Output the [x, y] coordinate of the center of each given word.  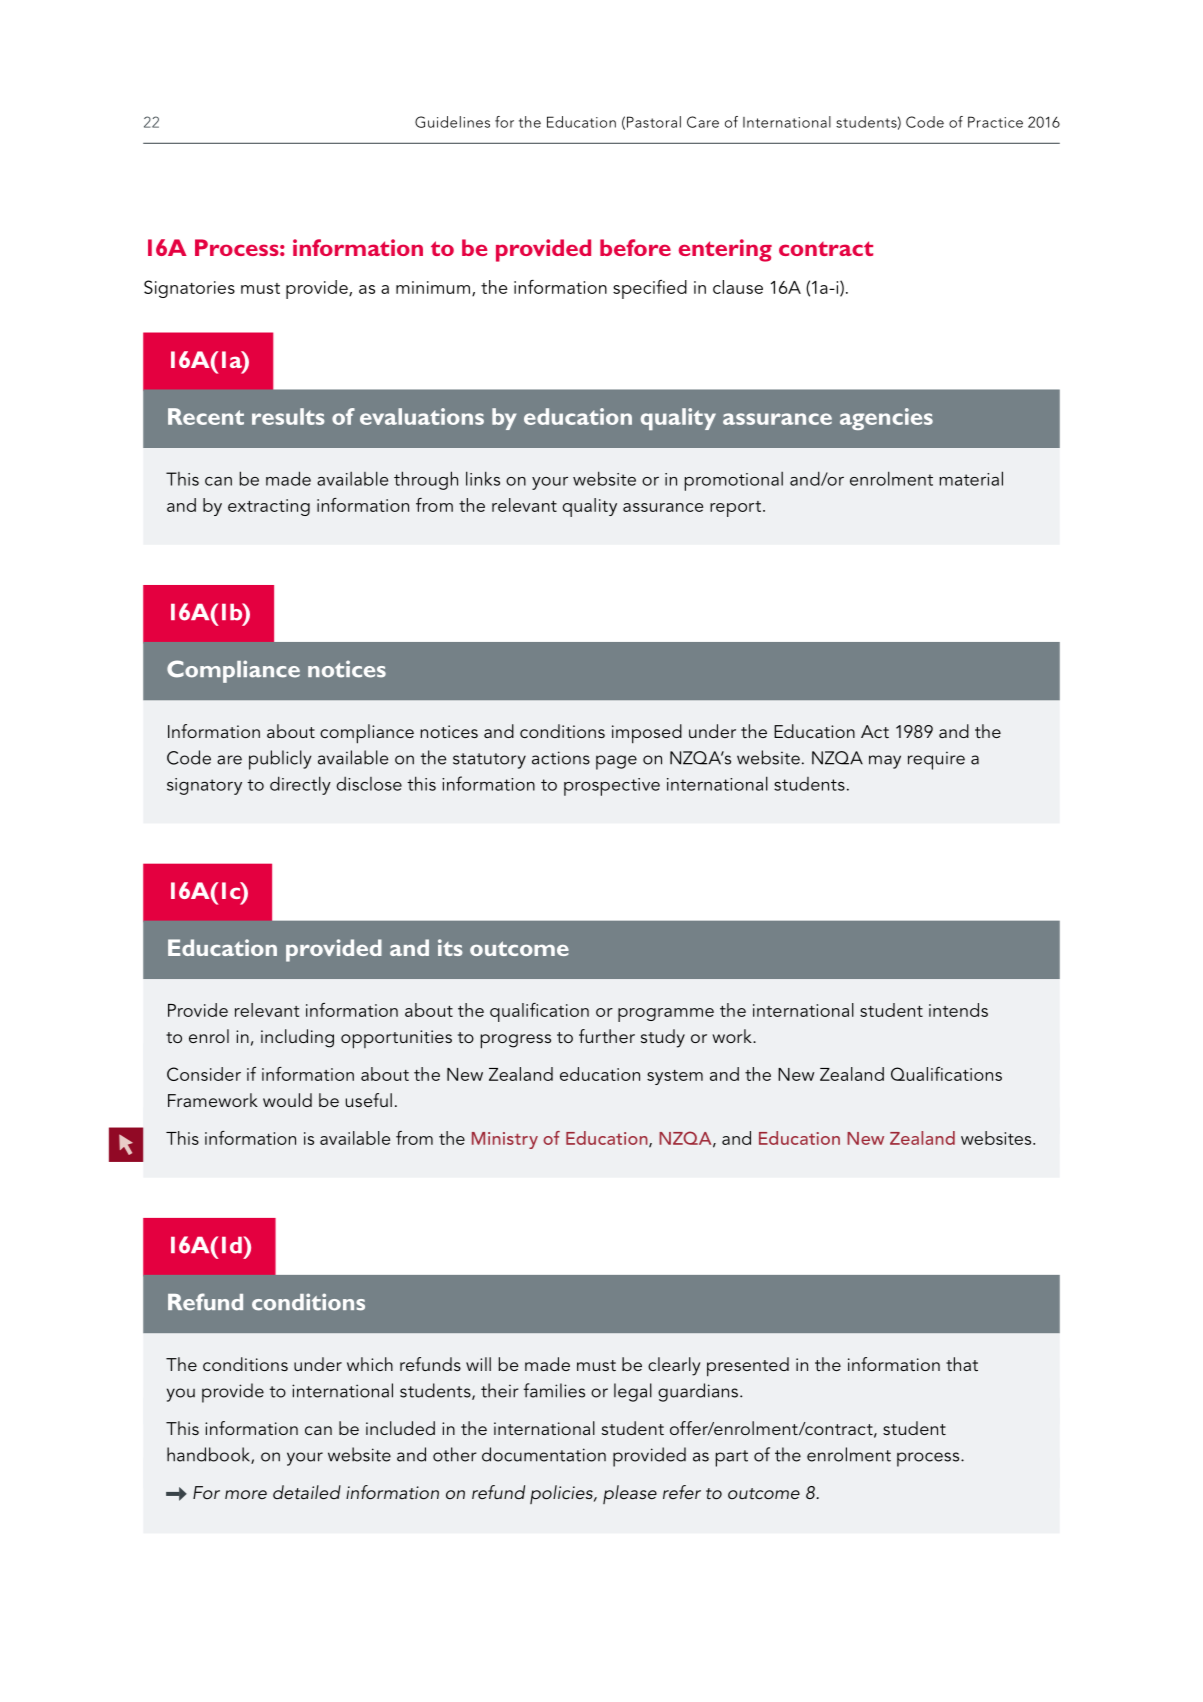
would [287, 1100]
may [885, 762]
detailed [307, 1492]
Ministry [505, 1140]
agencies [886, 419]
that [962, 1364]
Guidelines [452, 122]
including [297, 1038]
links [483, 478]
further [607, 1036]
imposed [647, 734]
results [288, 416]
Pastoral [654, 122]
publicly [280, 760]
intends [958, 1010]
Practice [995, 122]
